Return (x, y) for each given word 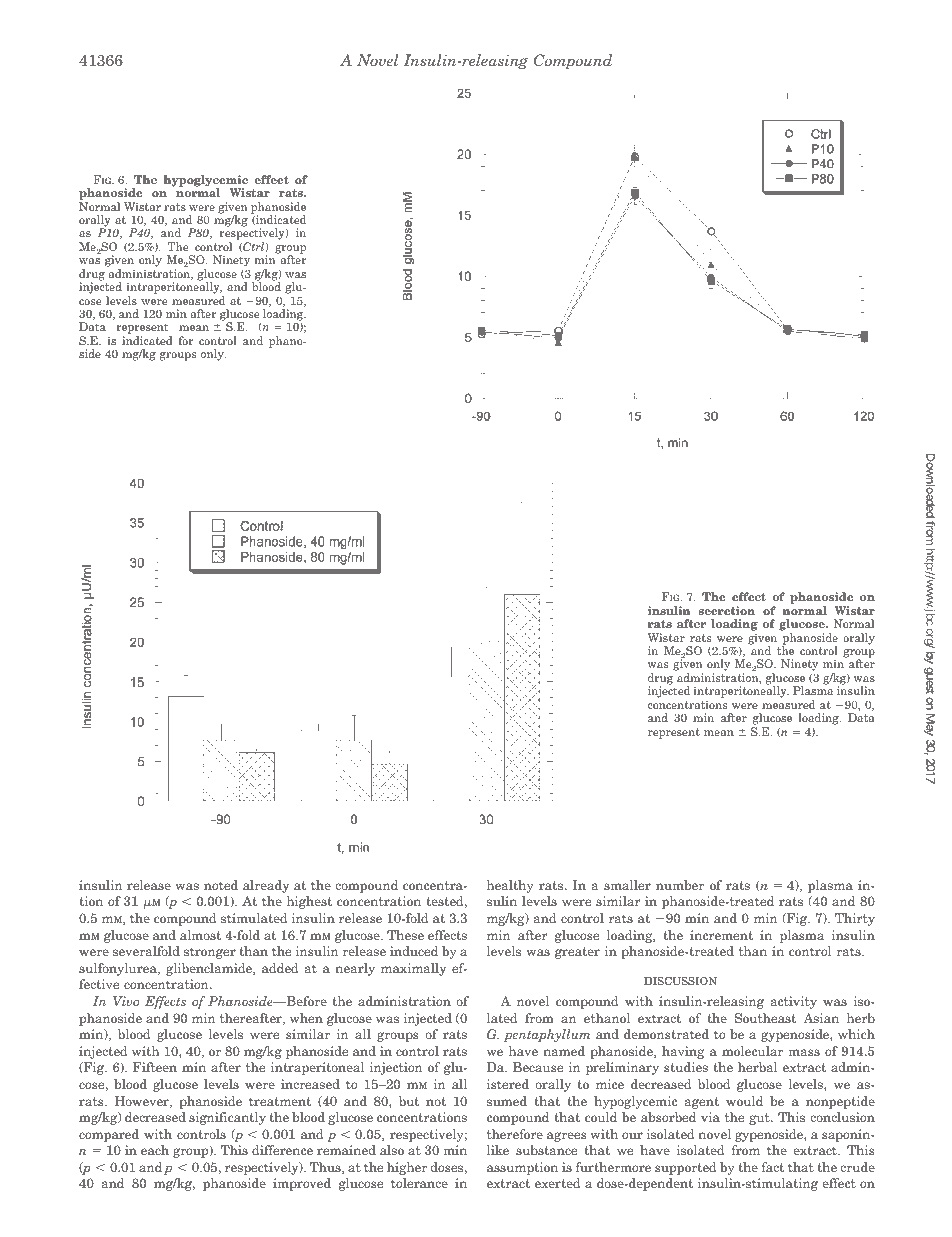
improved (302, 1184)
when (306, 1018)
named (564, 1051)
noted (221, 885)
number (680, 885)
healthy (510, 886)
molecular (752, 1051)
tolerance (419, 1183)
